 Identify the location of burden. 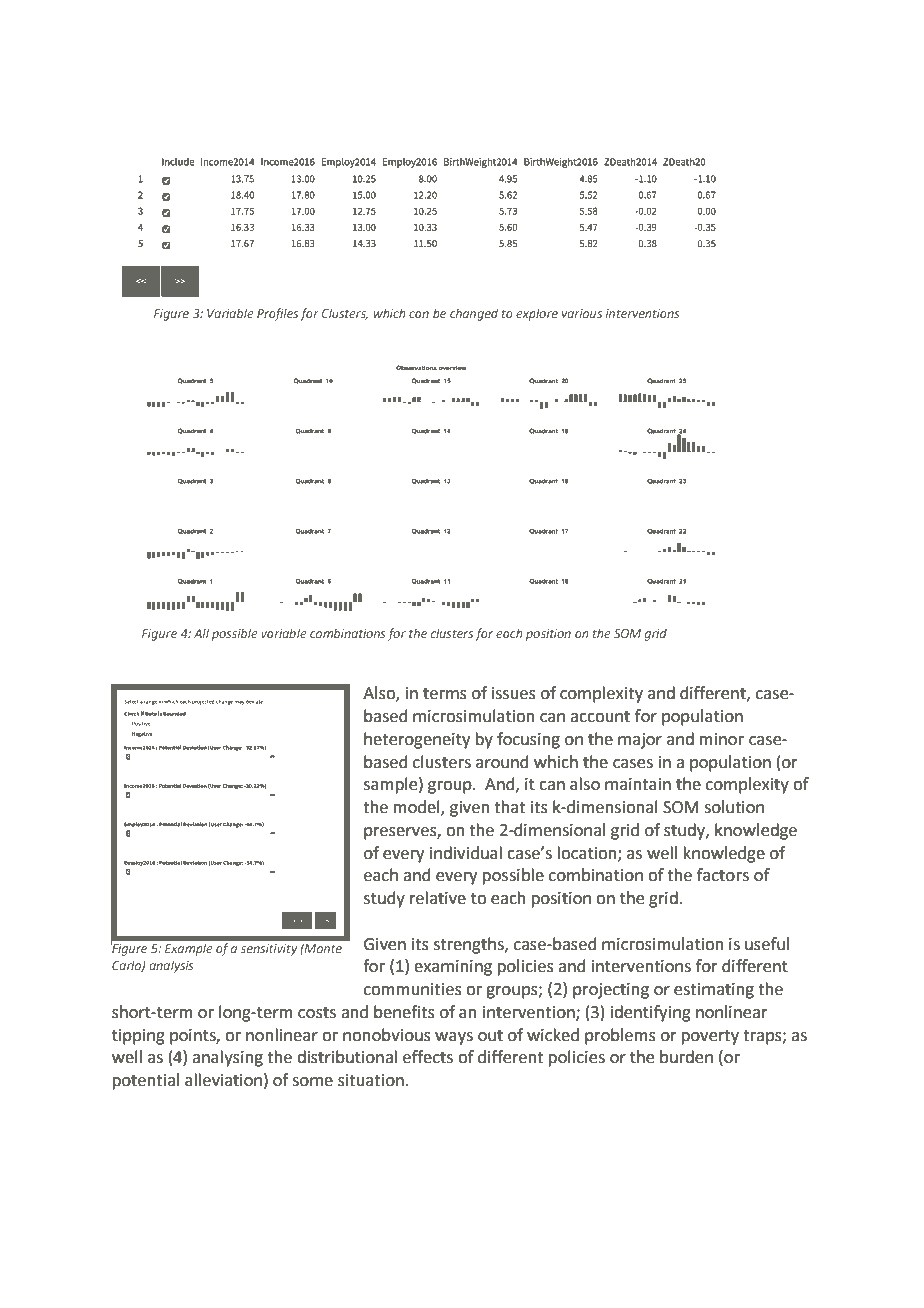
(686, 1057).
